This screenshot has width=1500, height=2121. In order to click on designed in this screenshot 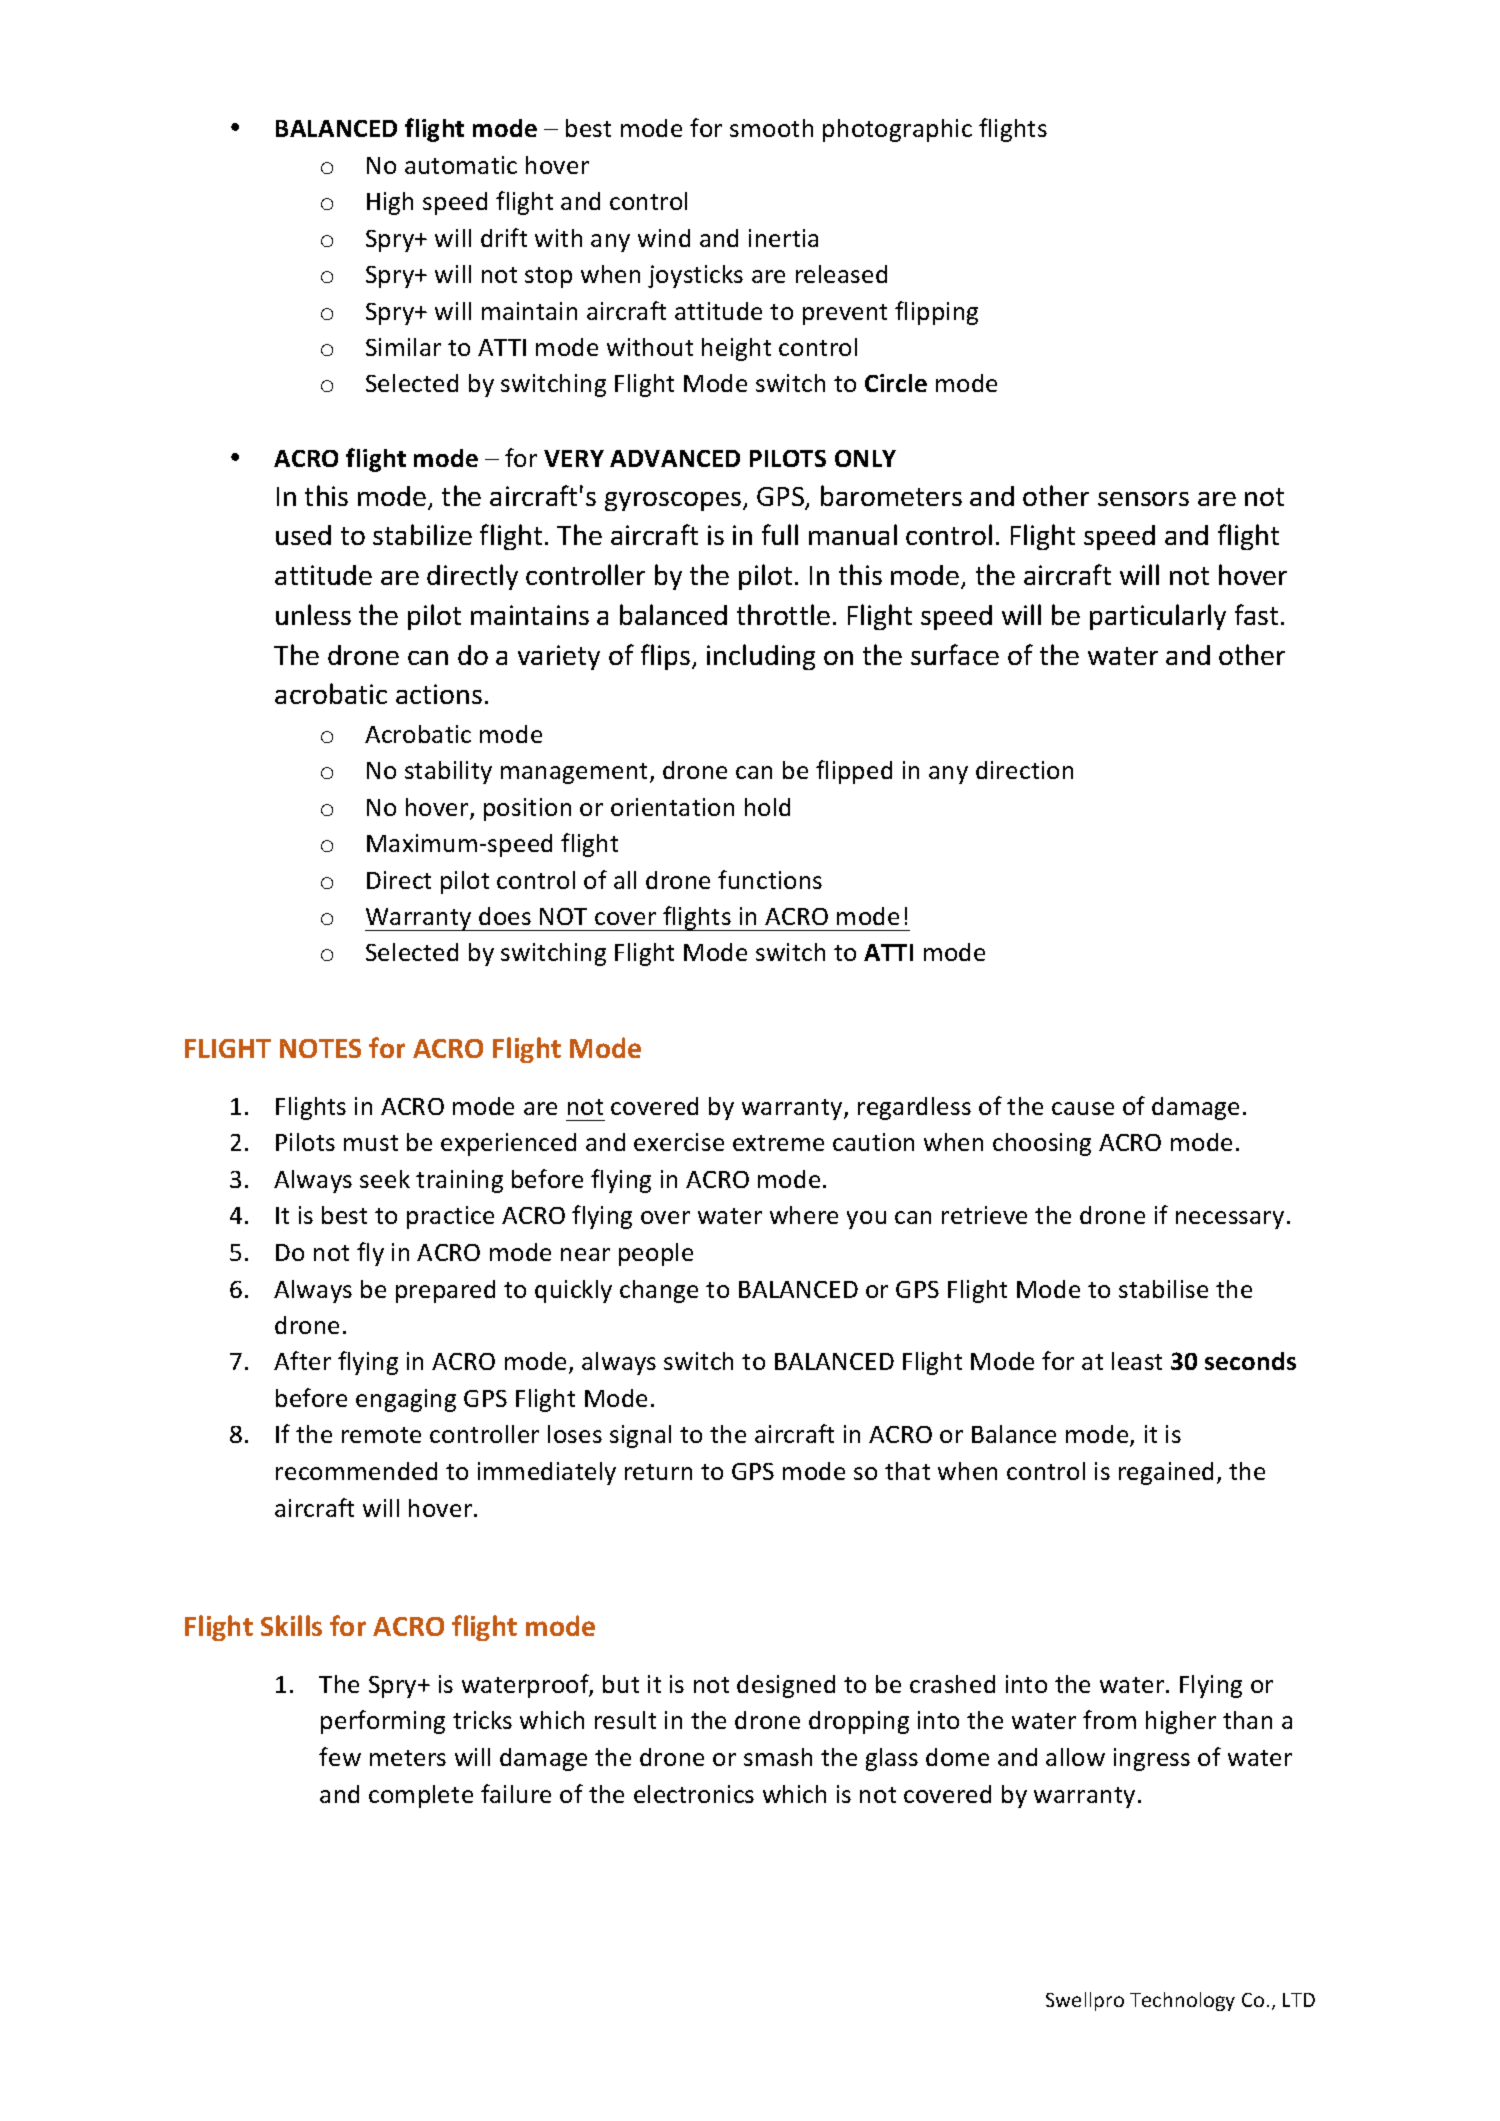, I will do `click(786, 1686)`.
